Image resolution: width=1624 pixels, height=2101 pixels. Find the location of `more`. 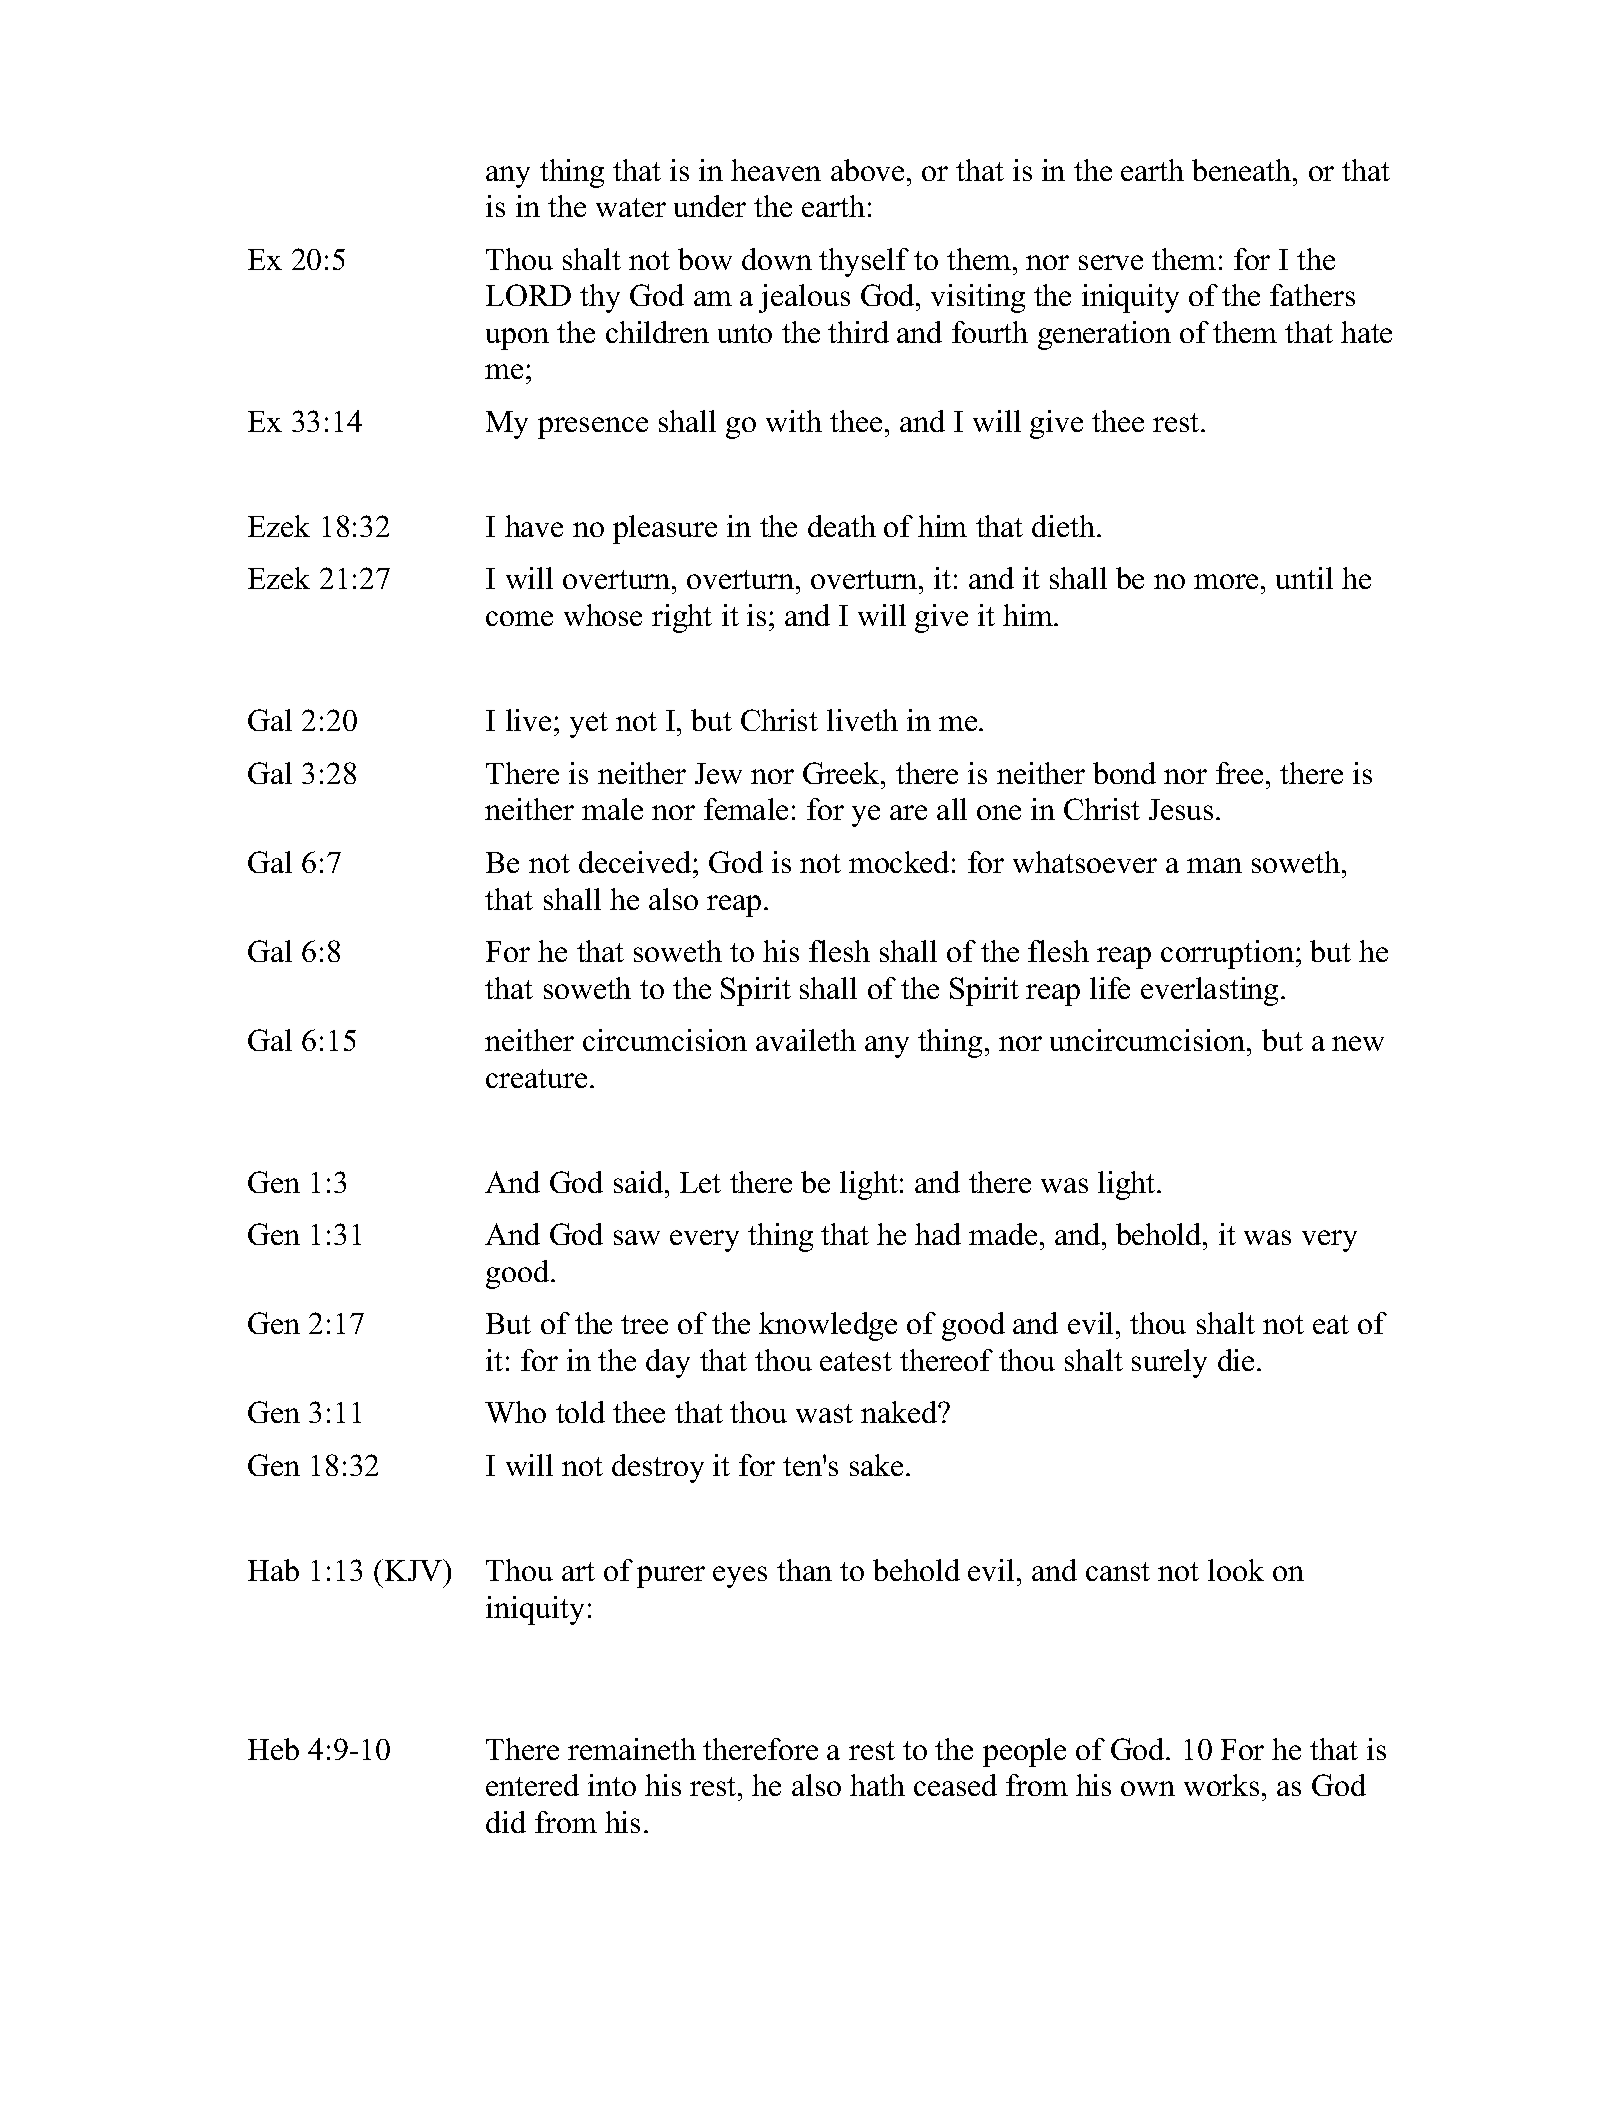

more is located at coordinates (1228, 581).
